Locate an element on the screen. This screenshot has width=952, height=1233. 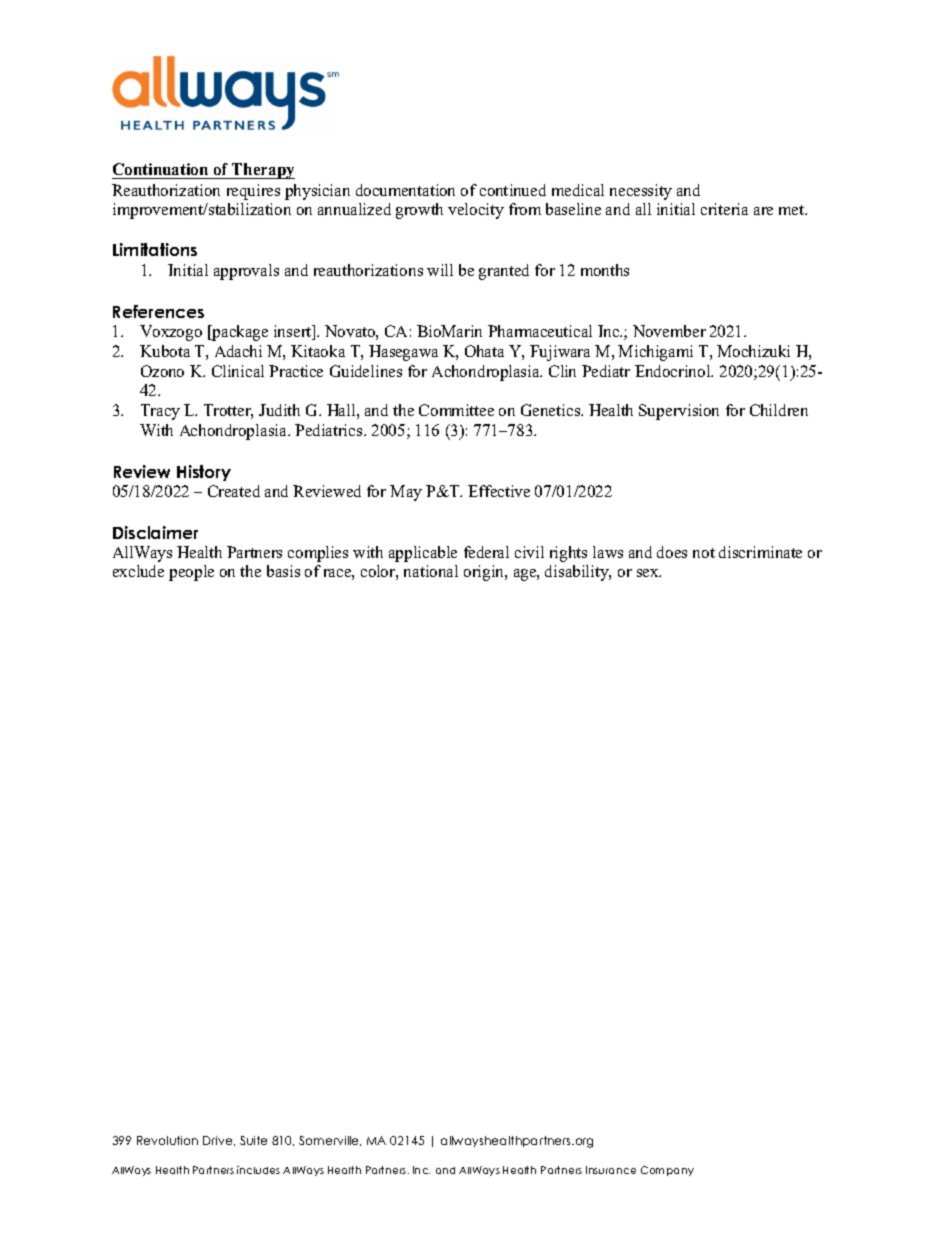
requires is located at coordinates (253, 192).
